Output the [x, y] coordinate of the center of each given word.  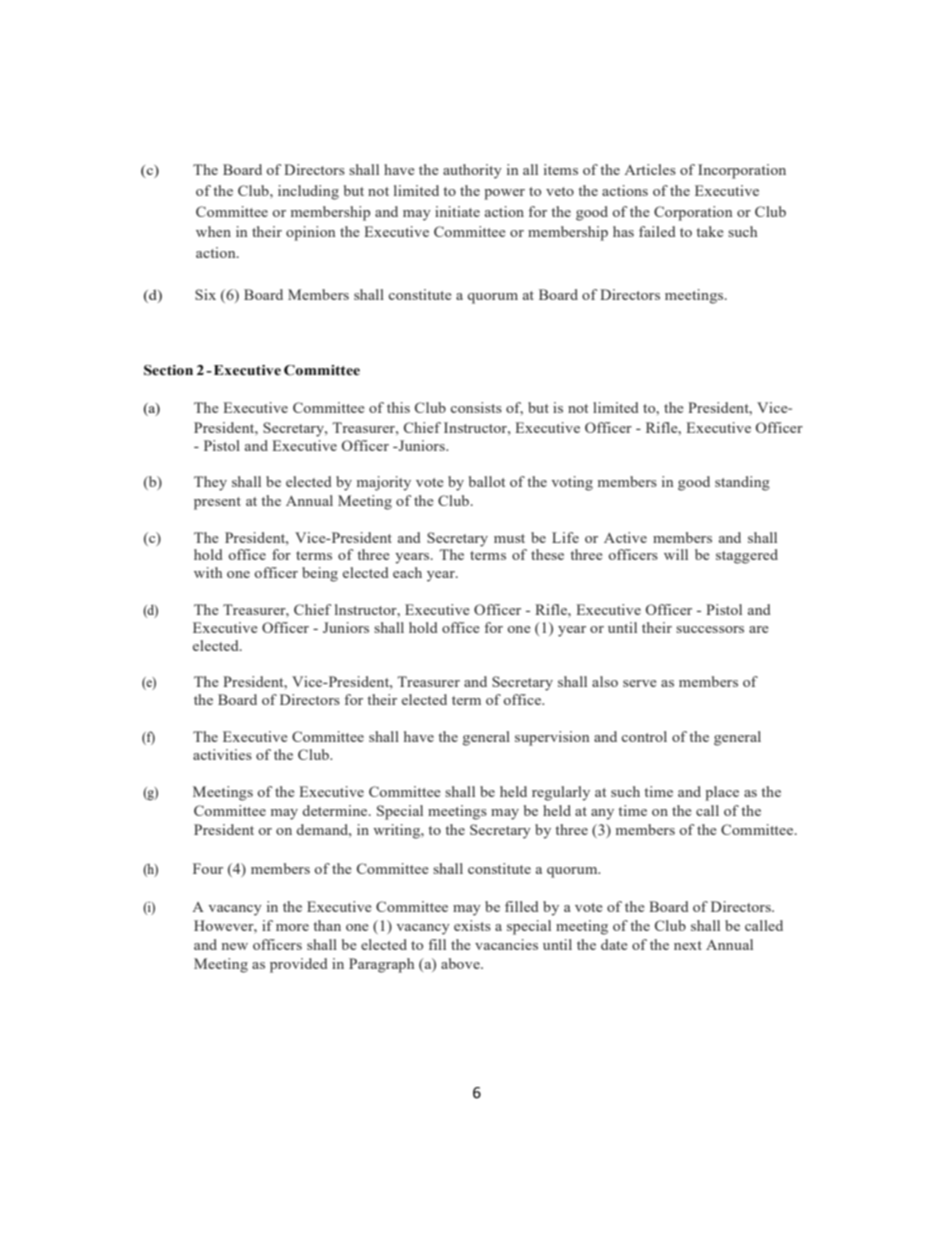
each [407, 572]
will [676, 554]
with [208, 572]
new [235, 946]
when [213, 231]
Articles [650, 169]
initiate [457, 211]
